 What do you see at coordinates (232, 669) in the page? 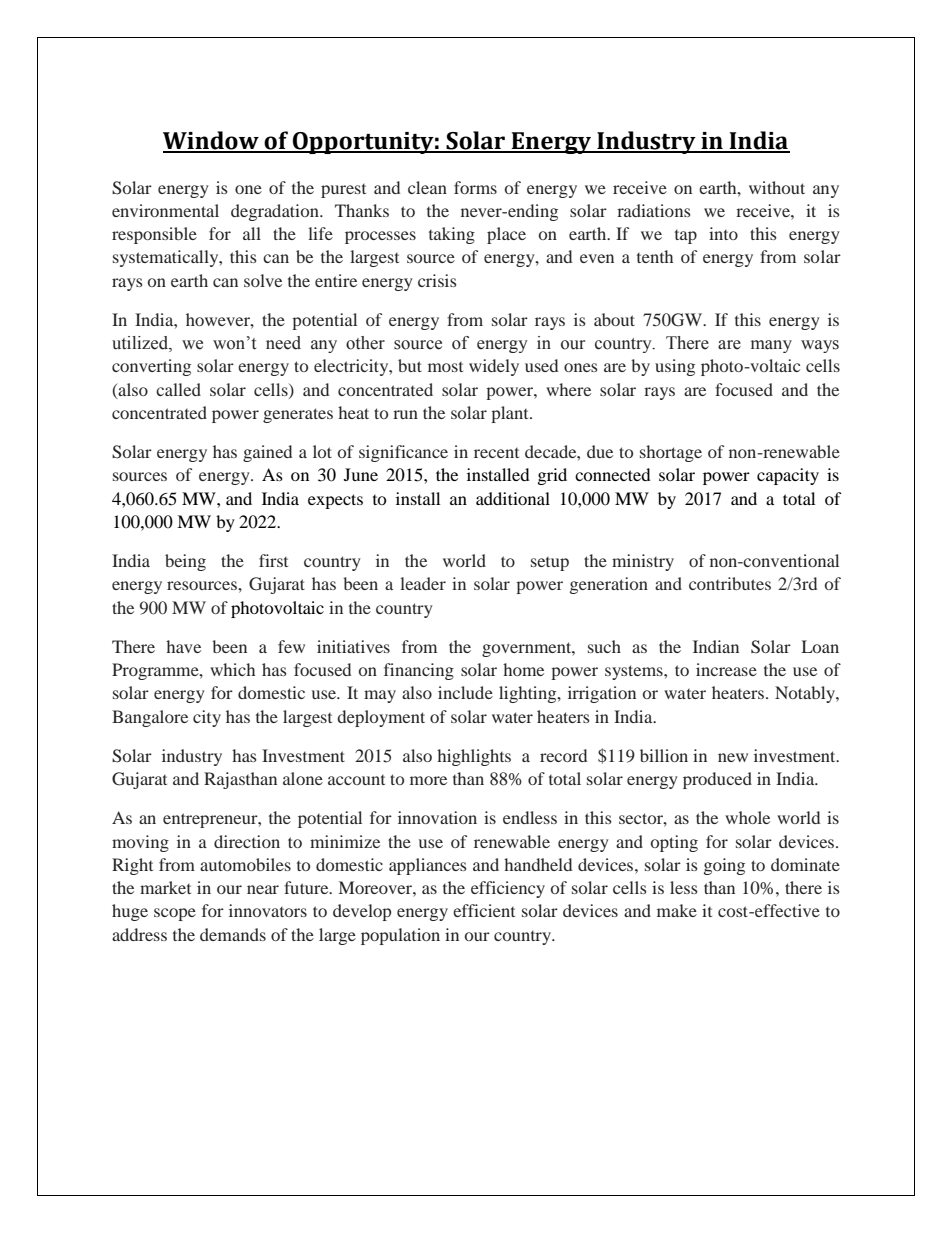
I see `which` at bounding box center [232, 669].
